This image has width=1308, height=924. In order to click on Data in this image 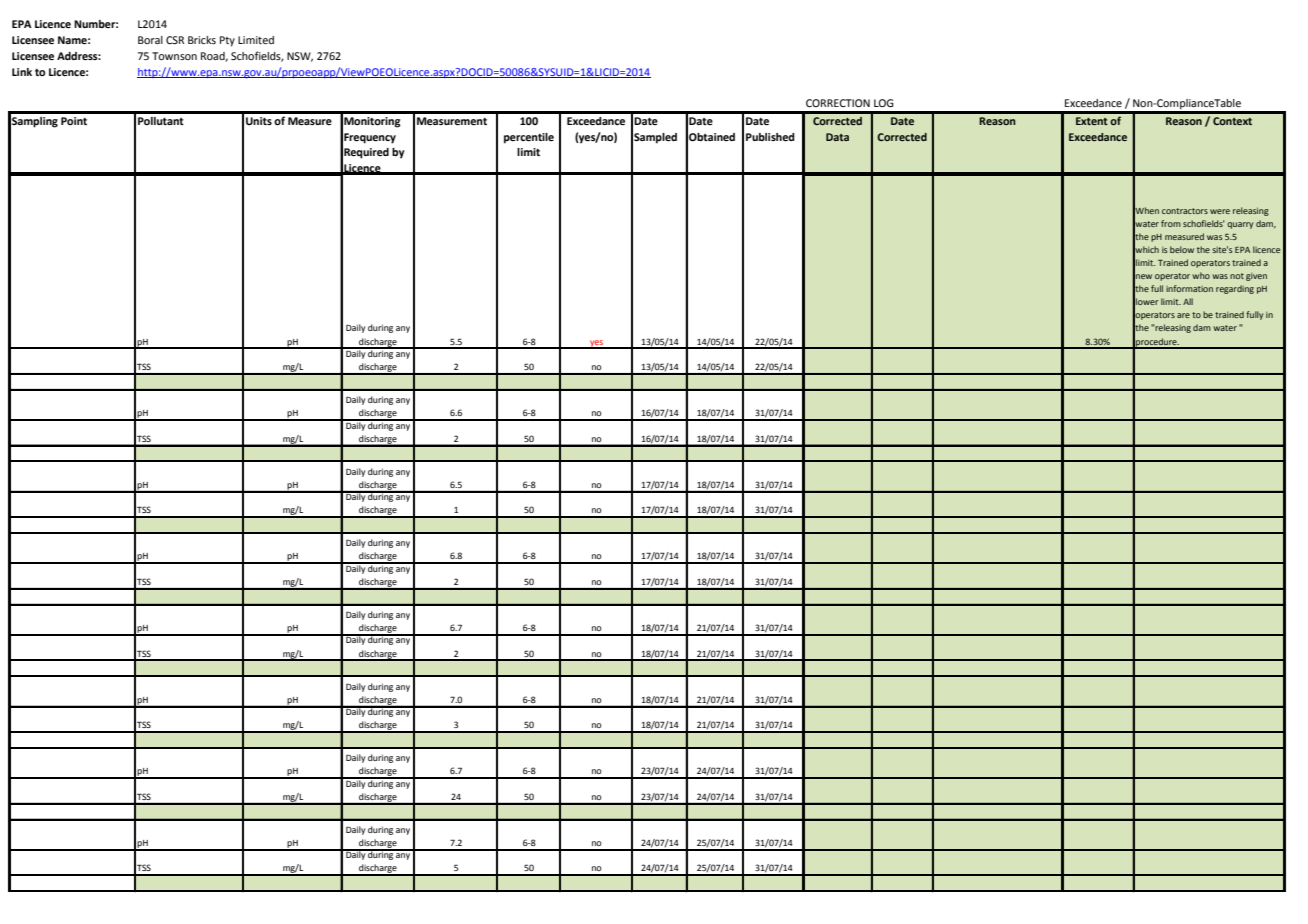, I will do `click(837, 137)`.
